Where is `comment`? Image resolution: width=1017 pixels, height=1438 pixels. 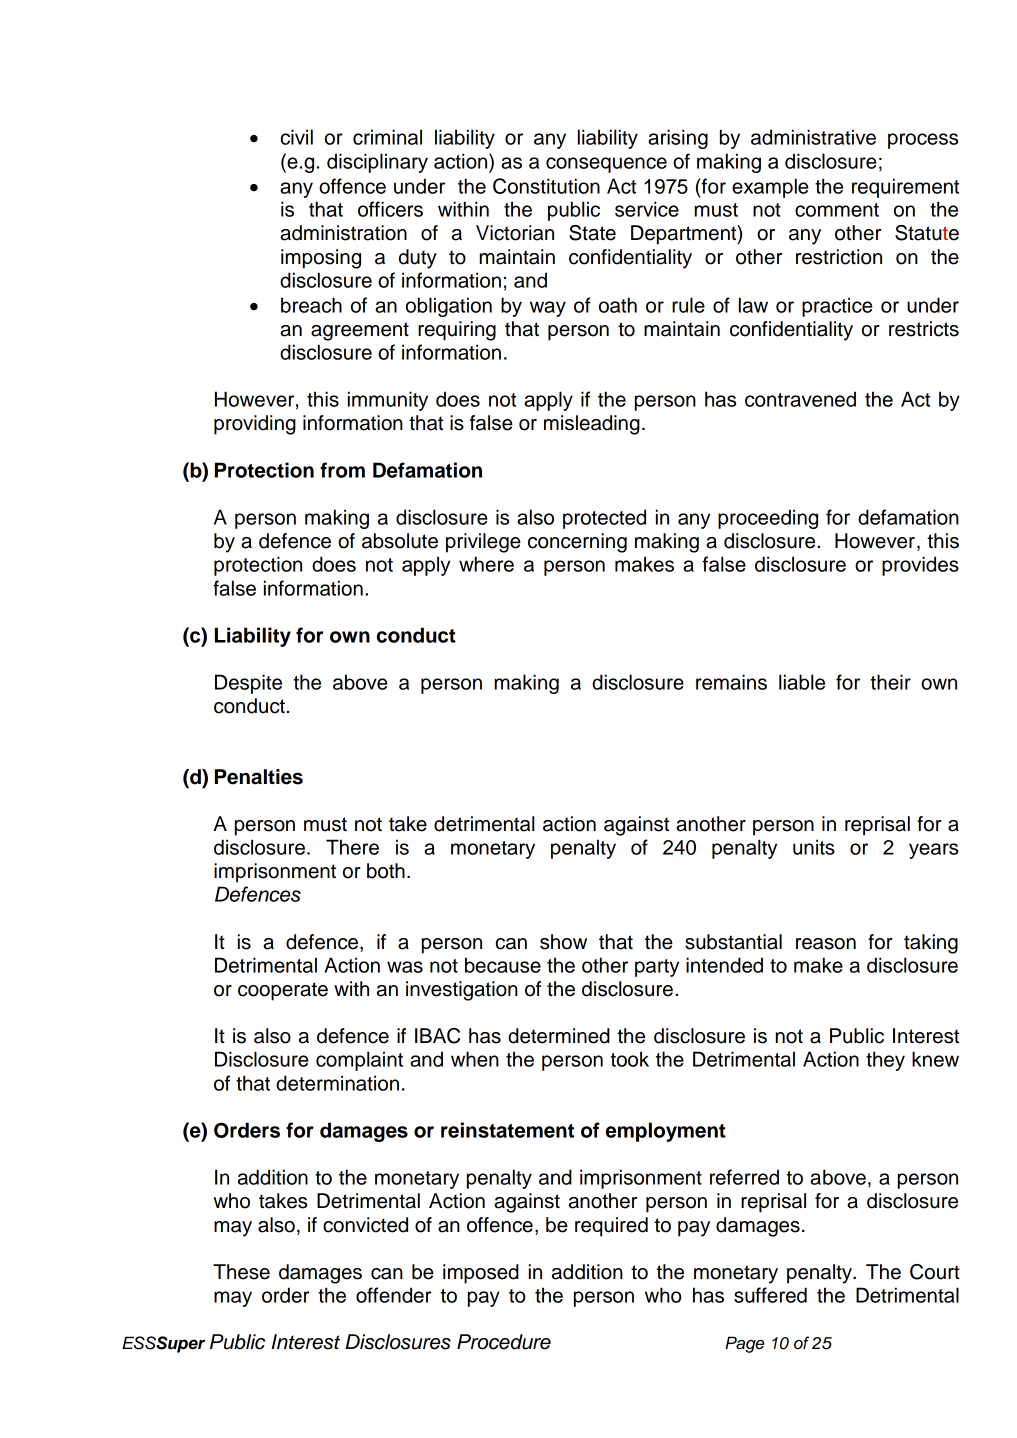 comment is located at coordinates (837, 210).
